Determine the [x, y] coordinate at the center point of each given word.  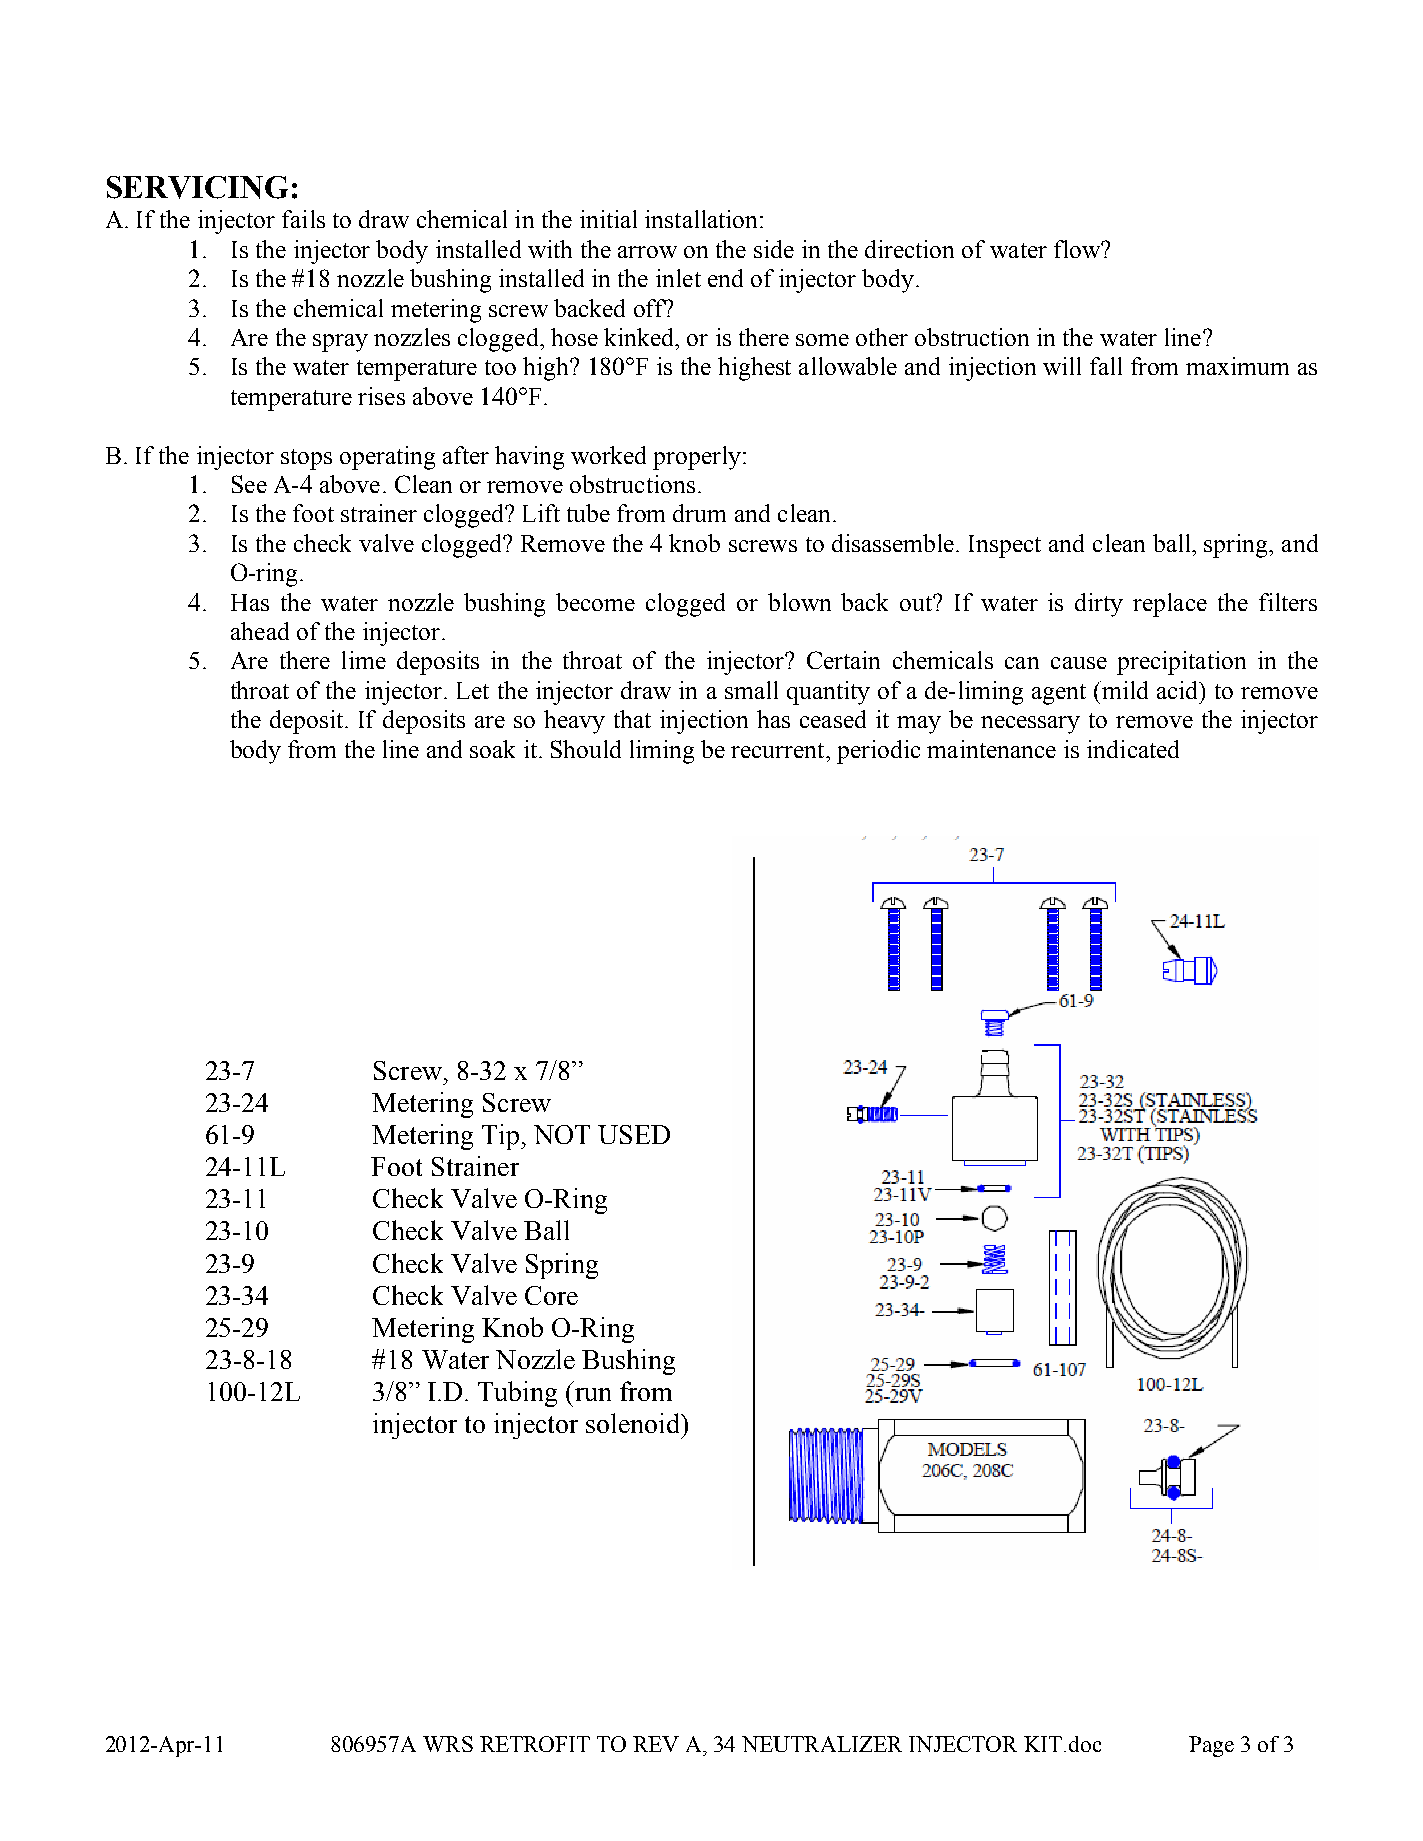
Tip [502, 1137]
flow [1078, 249]
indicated [1133, 749]
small [751, 690]
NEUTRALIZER [822, 1744]
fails [303, 219]
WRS [448, 1744]
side [774, 249]
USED [634, 1134]
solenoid [634, 1423]
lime [364, 660]
